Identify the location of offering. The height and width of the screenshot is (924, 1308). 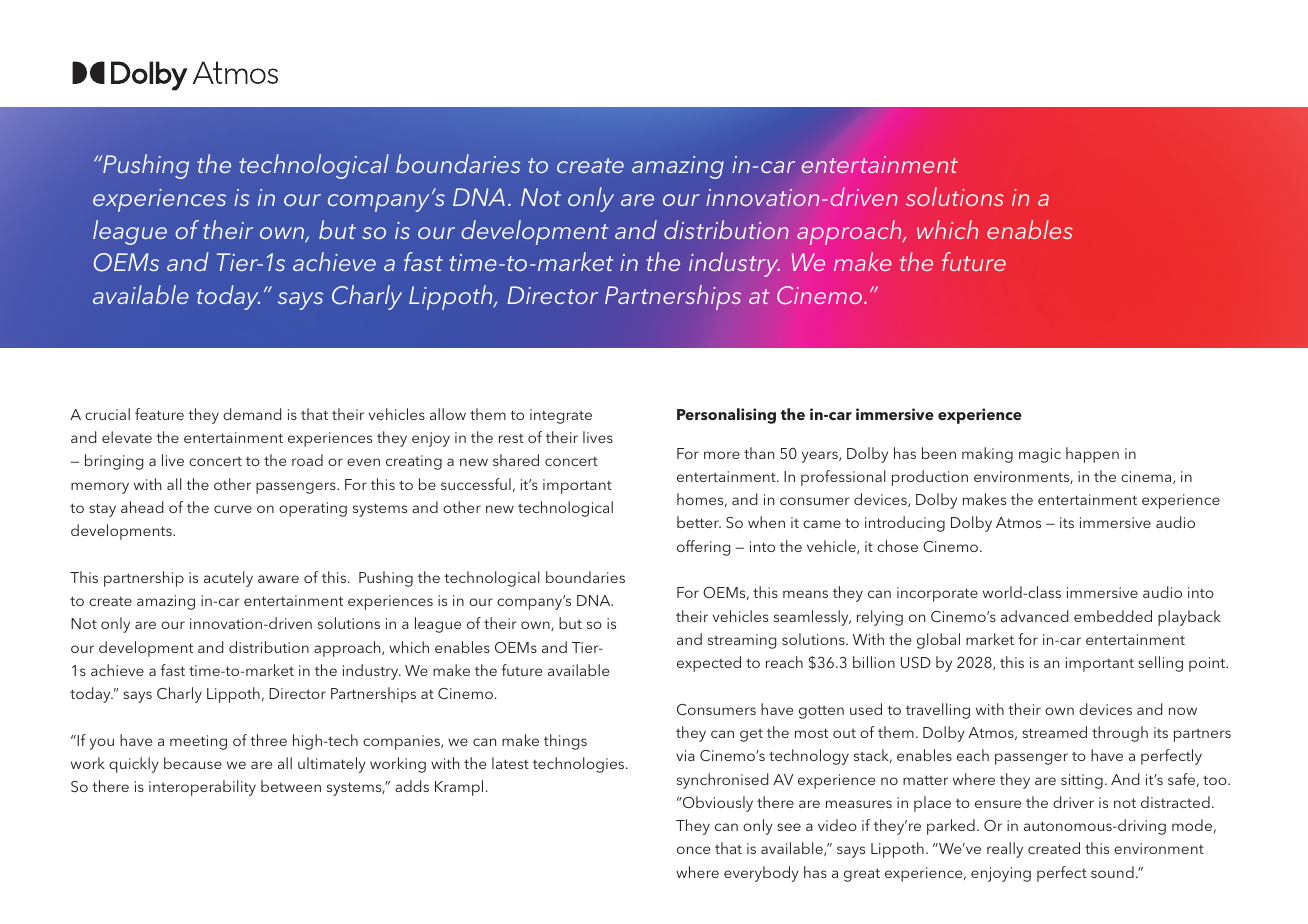
(703, 548).
